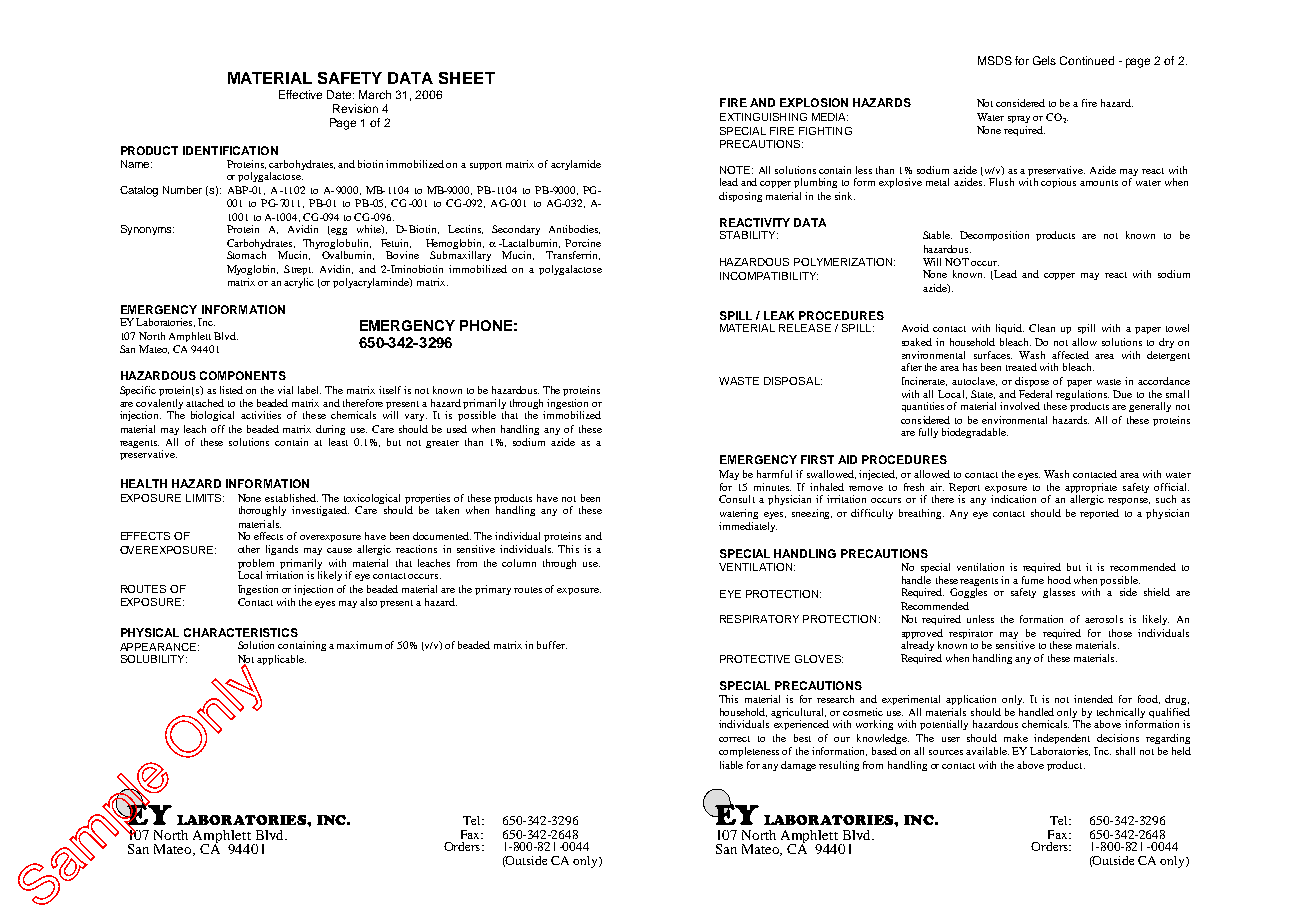 This image has height=924, width=1308. I want to click on Gels, so click(1044, 60).
